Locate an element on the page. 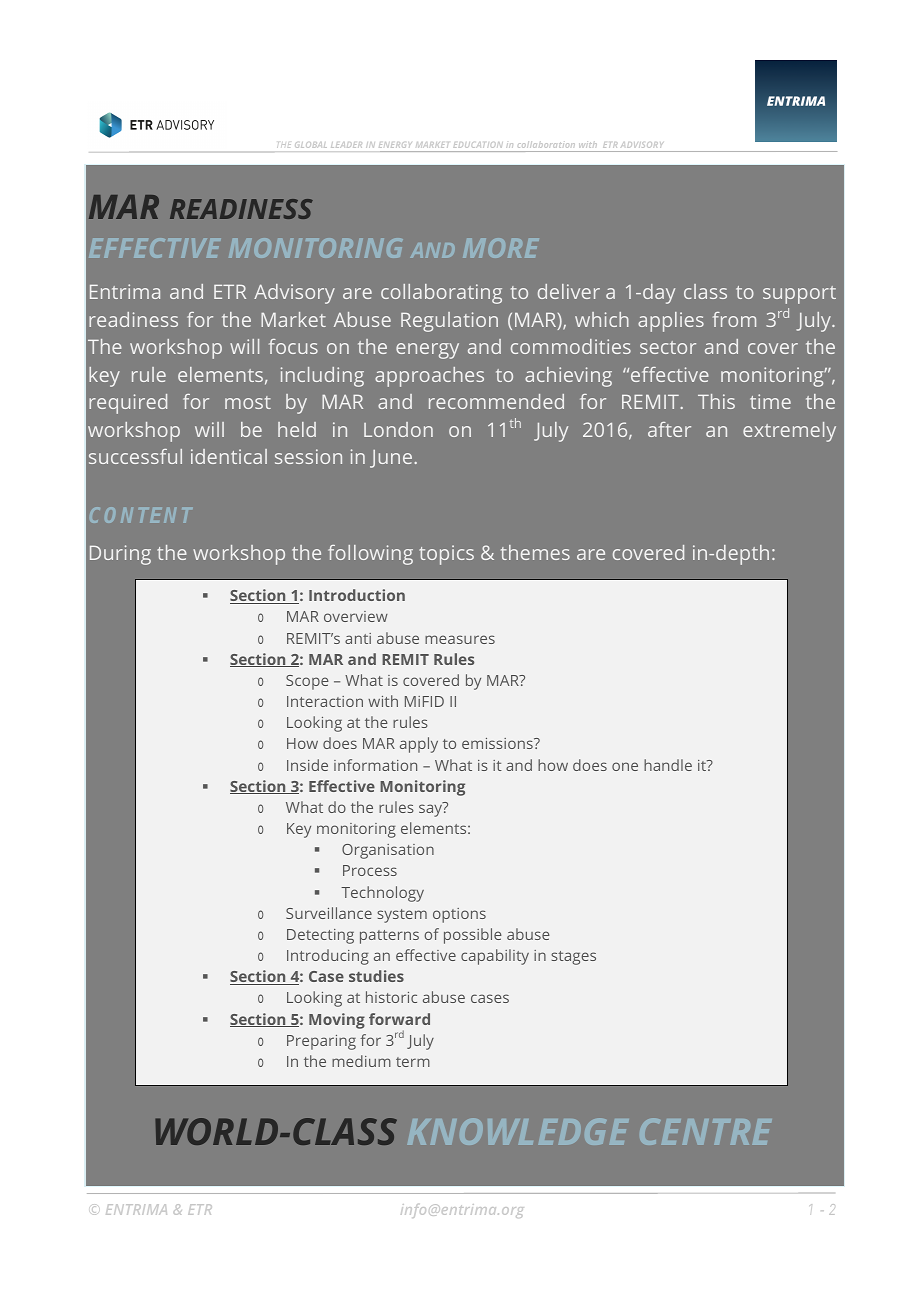 The width and height of the page is (924, 1308). from is located at coordinates (734, 319).
